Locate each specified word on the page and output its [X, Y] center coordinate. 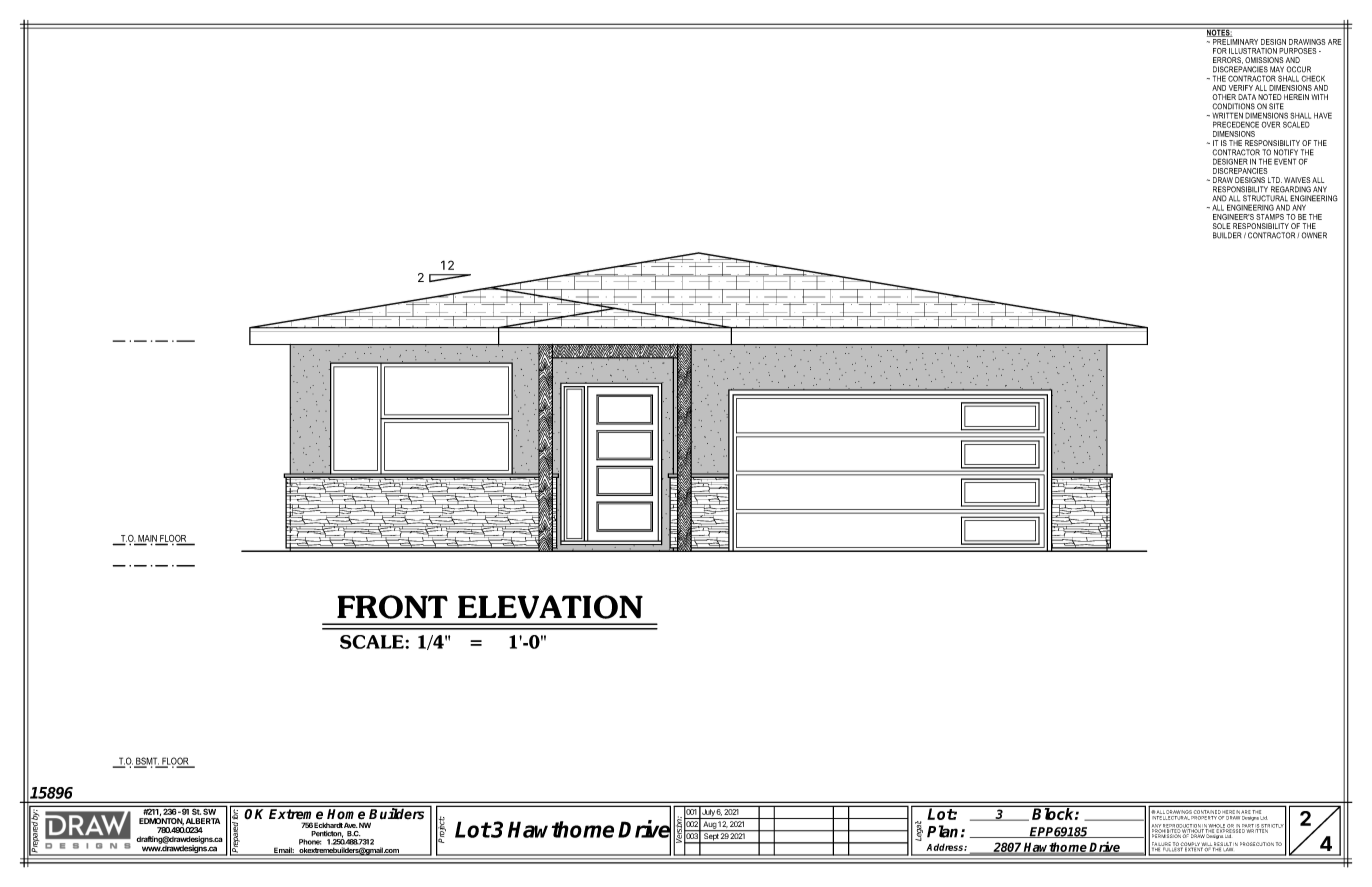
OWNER [1314, 235]
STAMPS [1270, 217]
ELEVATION [550, 607]
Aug [709, 826]
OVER [1270, 124]
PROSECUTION [1257, 844]
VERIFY [1241, 88]
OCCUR [1298, 69]
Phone [310, 842]
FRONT [392, 607]
